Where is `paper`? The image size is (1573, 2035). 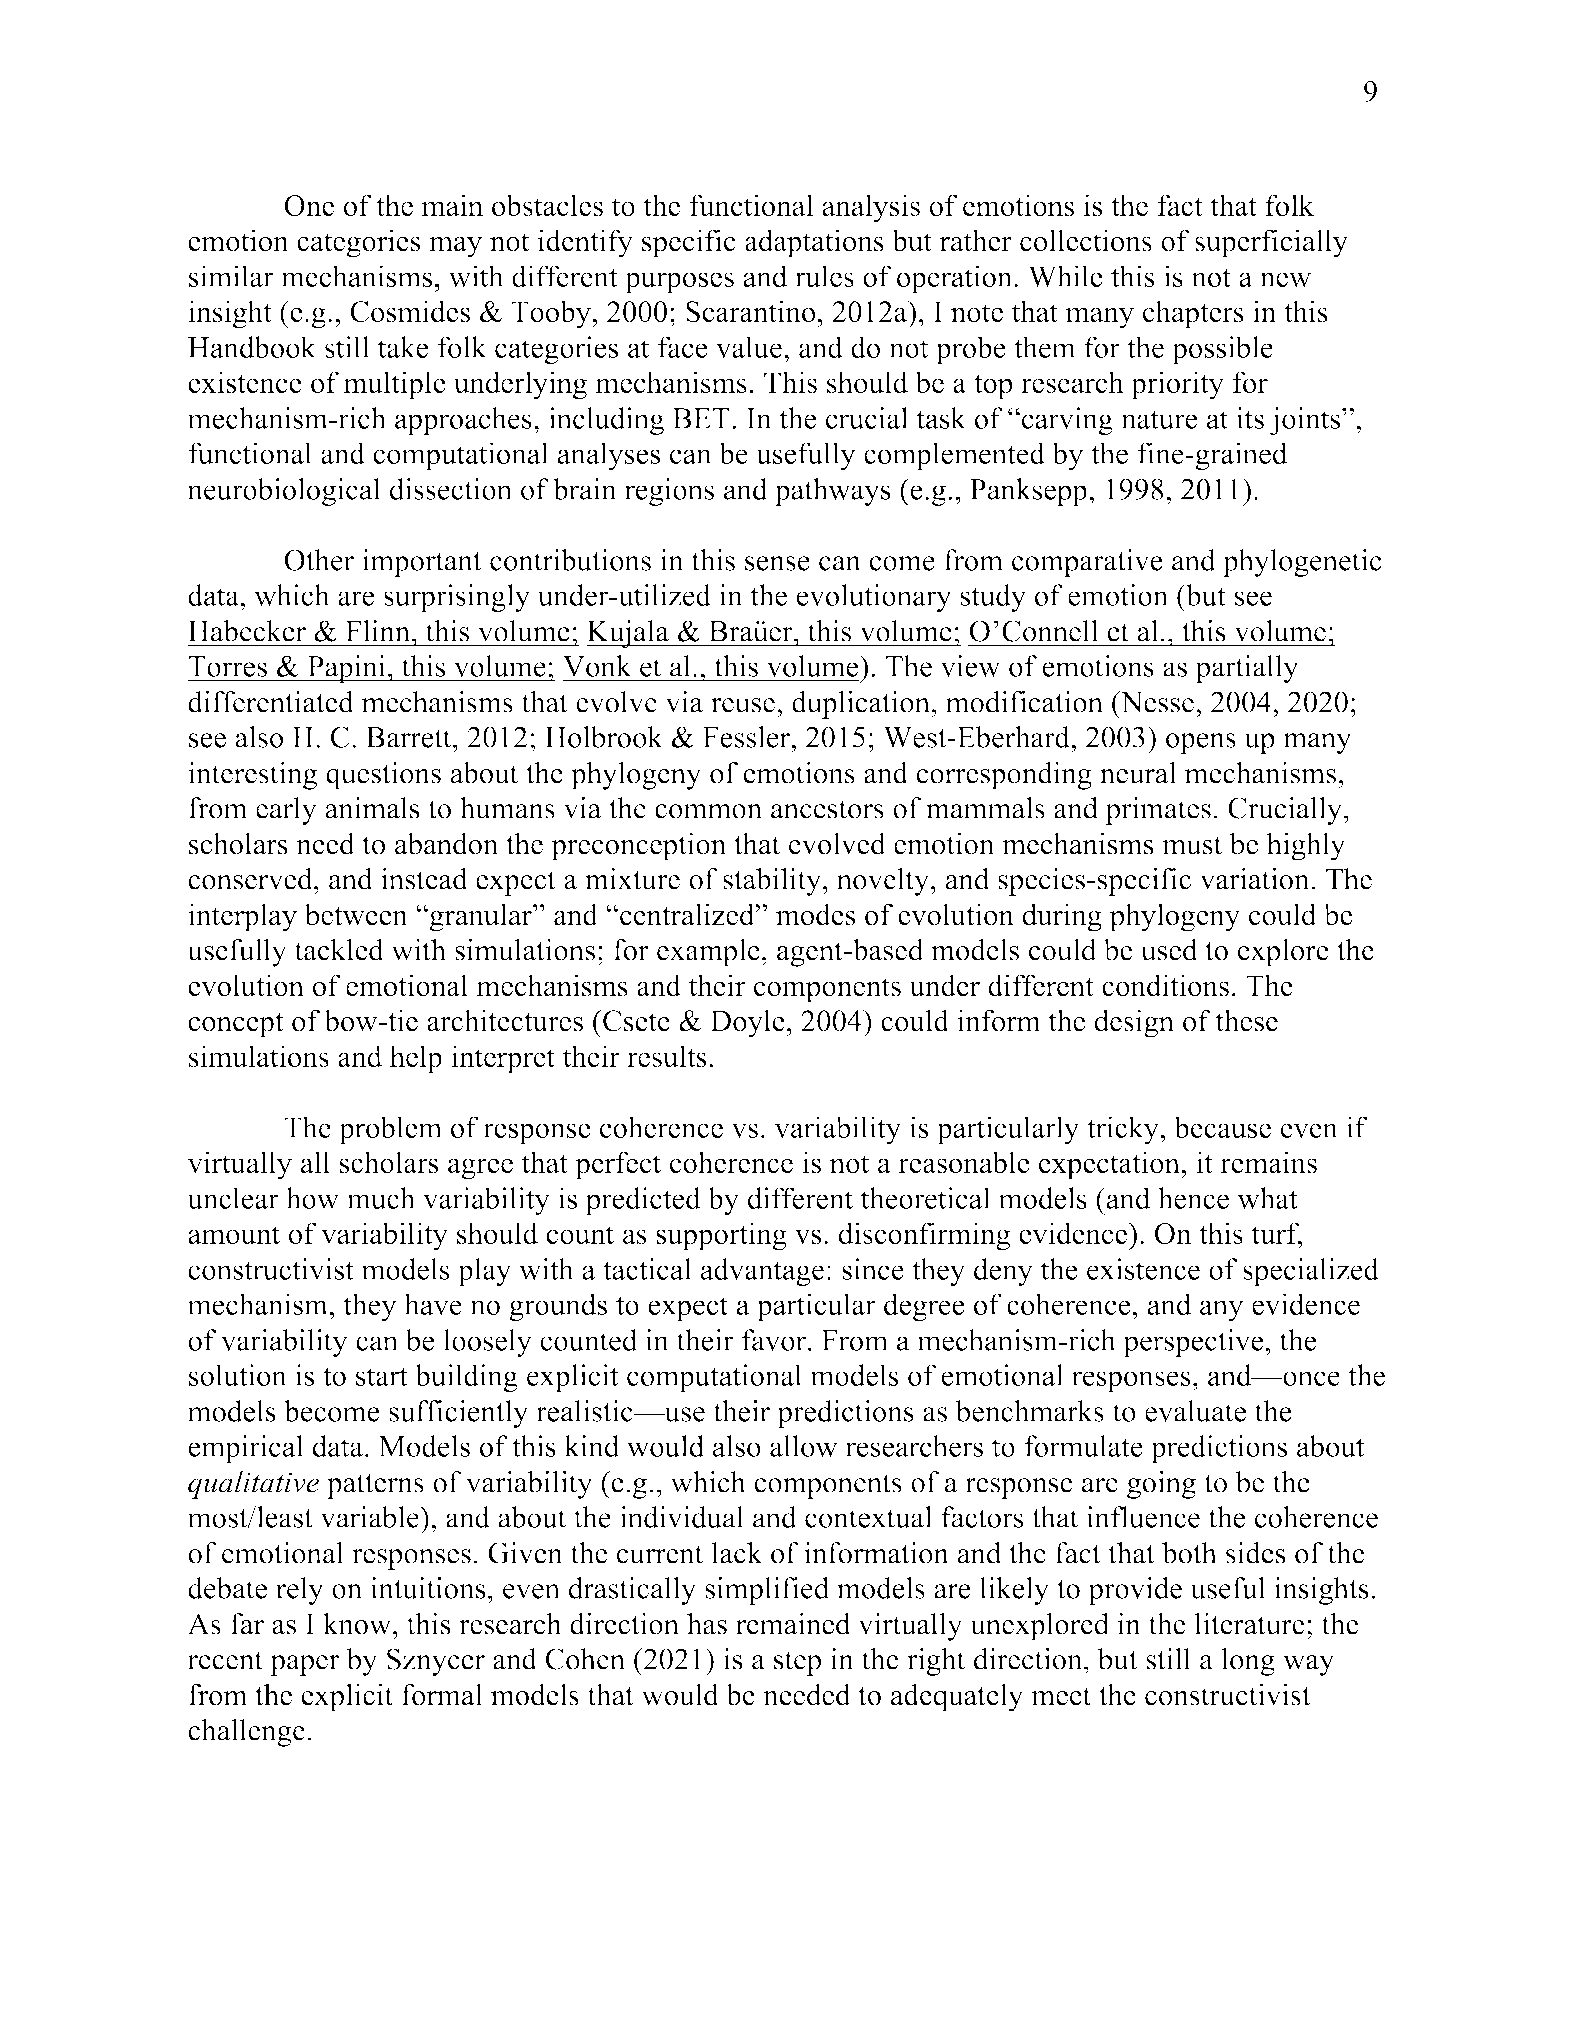
paper is located at coordinates (304, 1665).
